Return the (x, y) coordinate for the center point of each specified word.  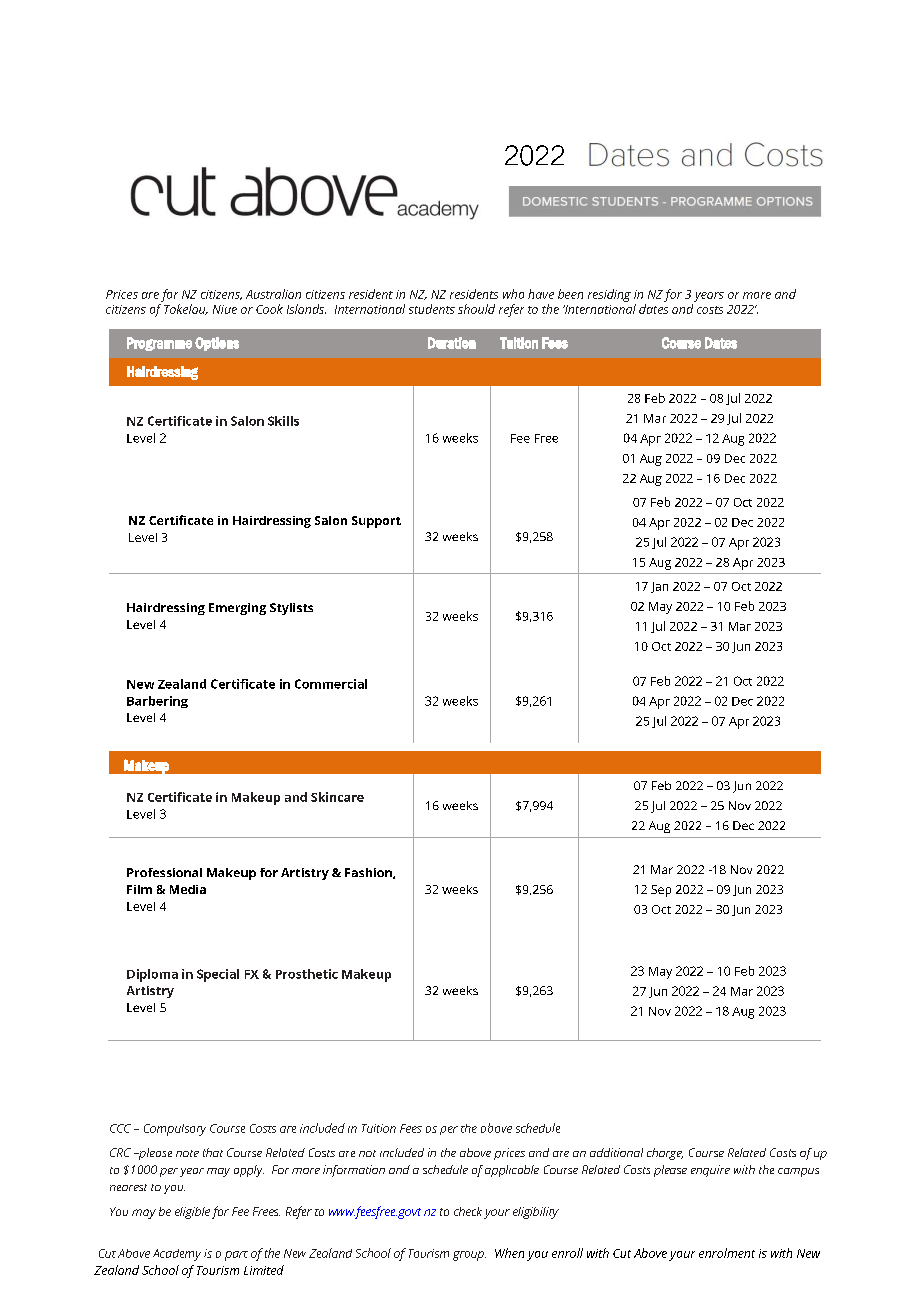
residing (609, 295)
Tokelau (186, 309)
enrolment (727, 1253)
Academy (177, 1255)
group (469, 1256)
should (476, 309)
